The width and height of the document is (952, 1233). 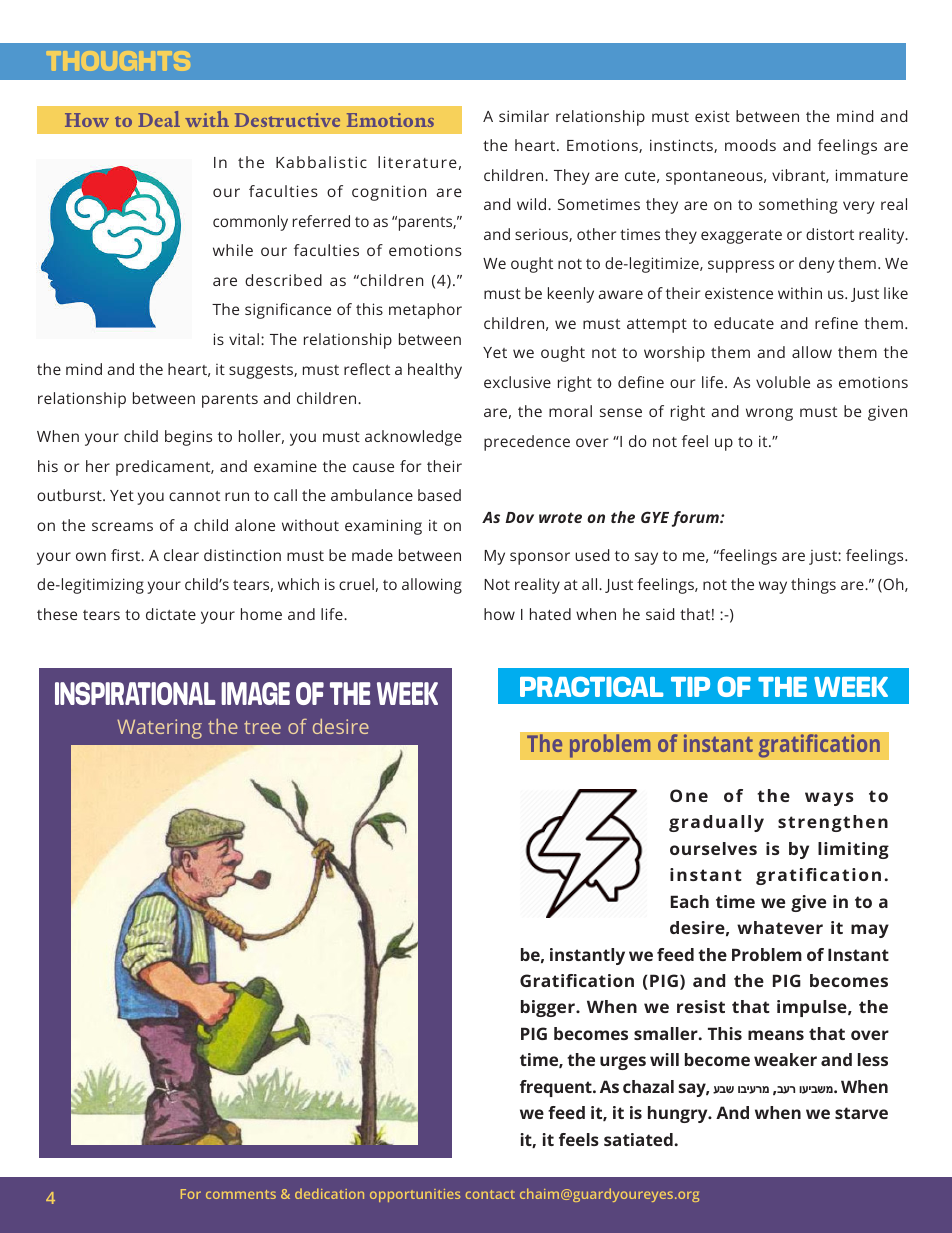 What do you see at coordinates (540, 558) in the document?
I see `sponsor` at bounding box center [540, 558].
